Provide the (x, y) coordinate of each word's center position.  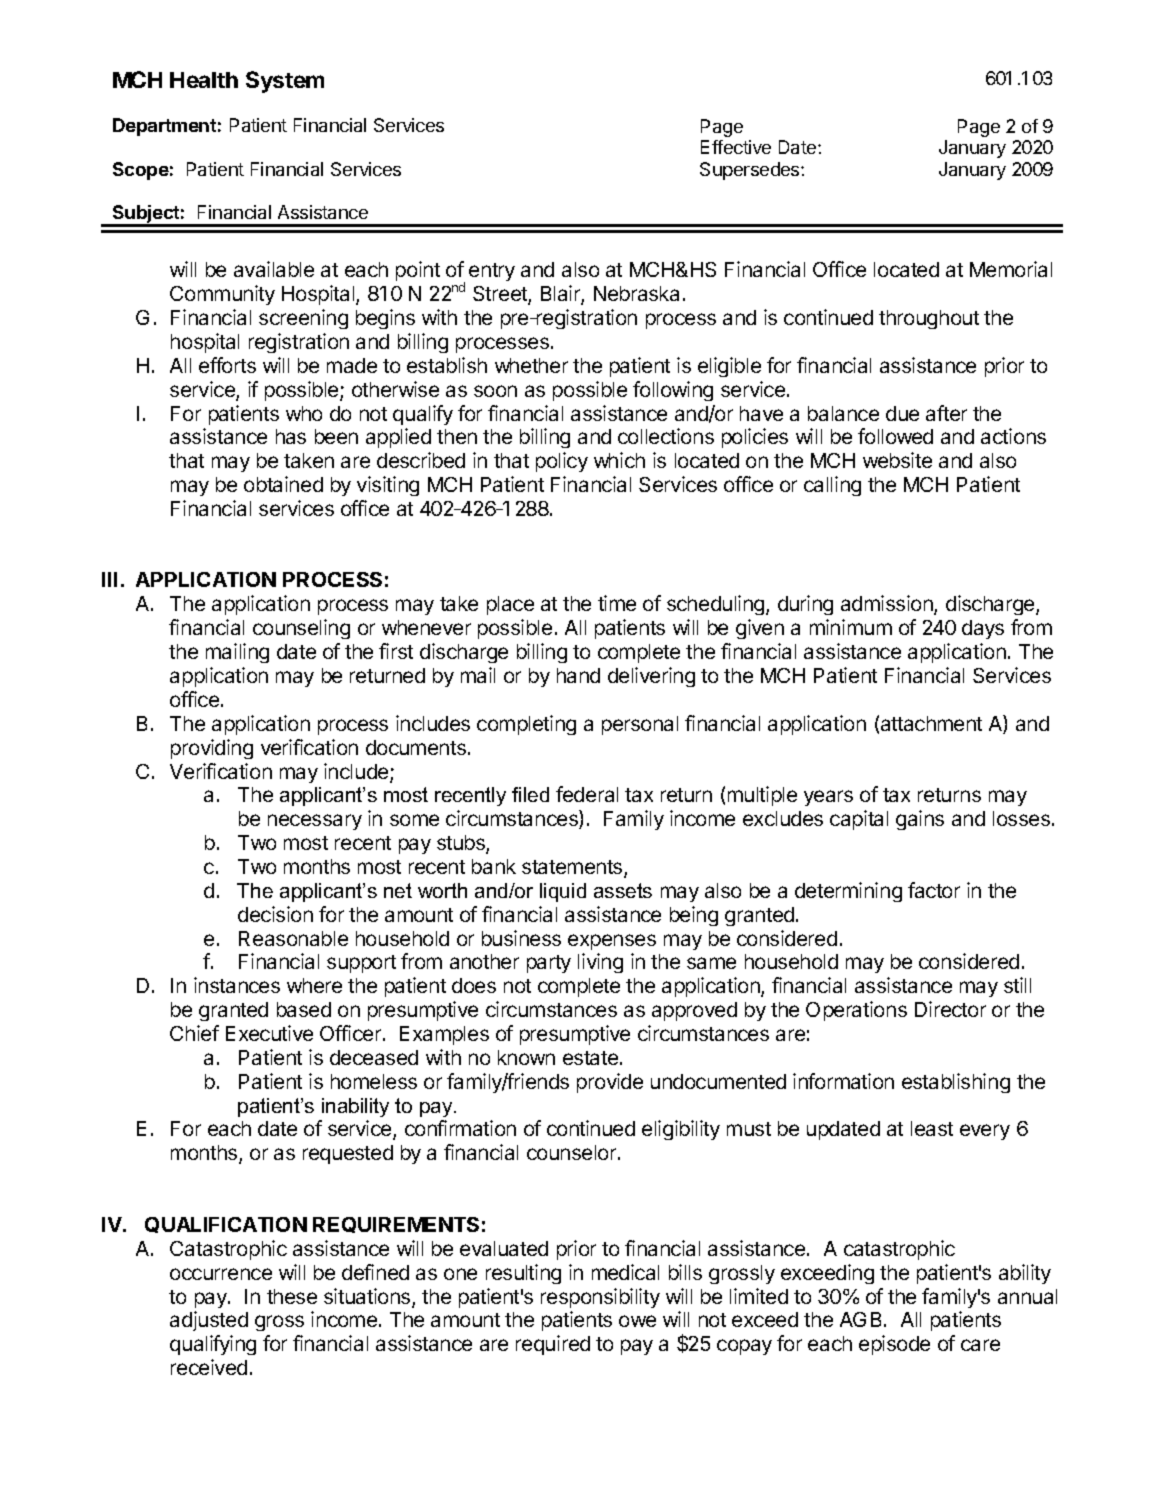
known (526, 1057)
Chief (194, 1033)
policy (562, 462)
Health (204, 80)
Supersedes (751, 171)
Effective (736, 147)
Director (950, 1009)
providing (212, 749)
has (291, 436)
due (902, 413)
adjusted (209, 1321)
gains (920, 820)
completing (526, 725)
